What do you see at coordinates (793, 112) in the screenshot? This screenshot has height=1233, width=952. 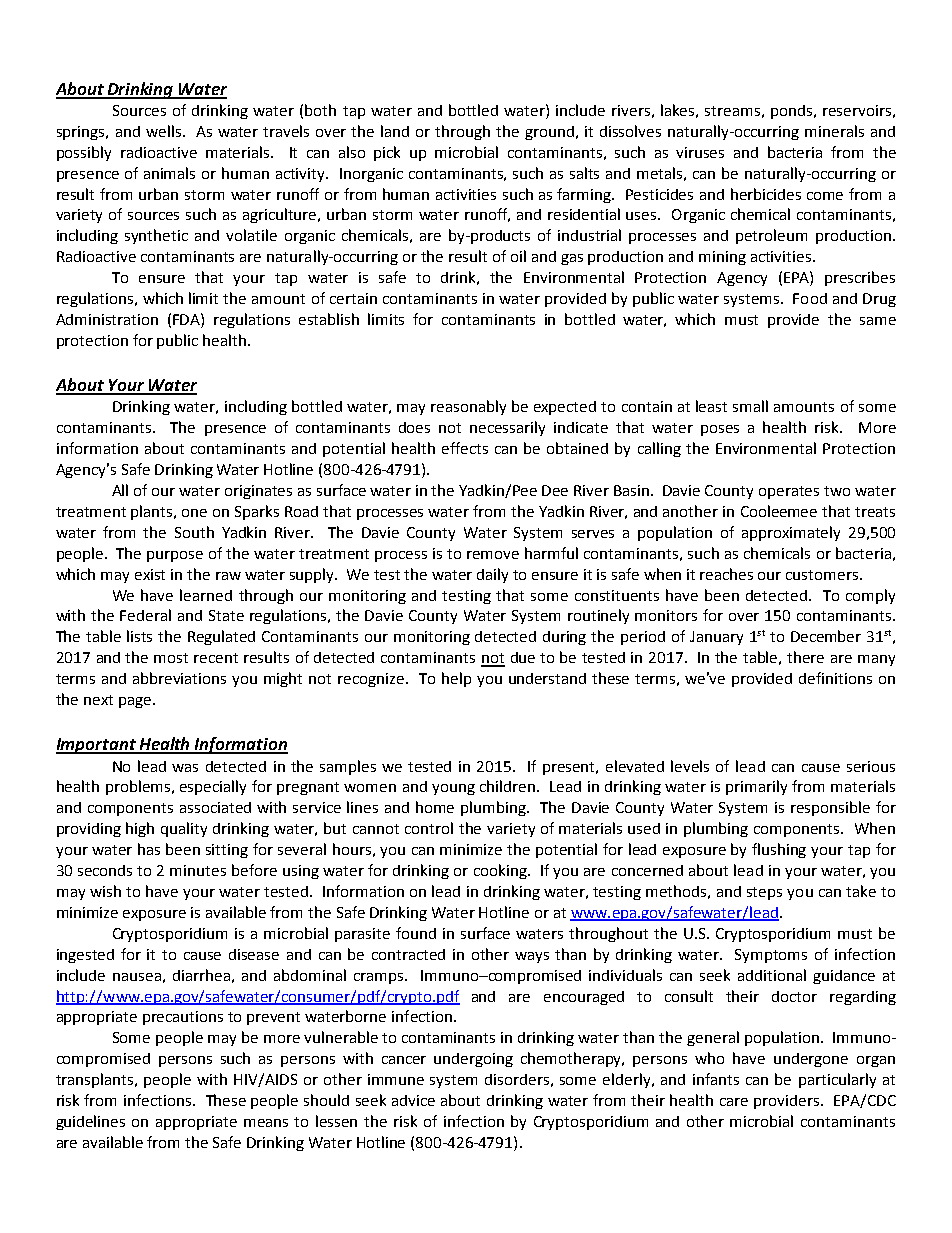 I see `ponds` at bounding box center [793, 112].
